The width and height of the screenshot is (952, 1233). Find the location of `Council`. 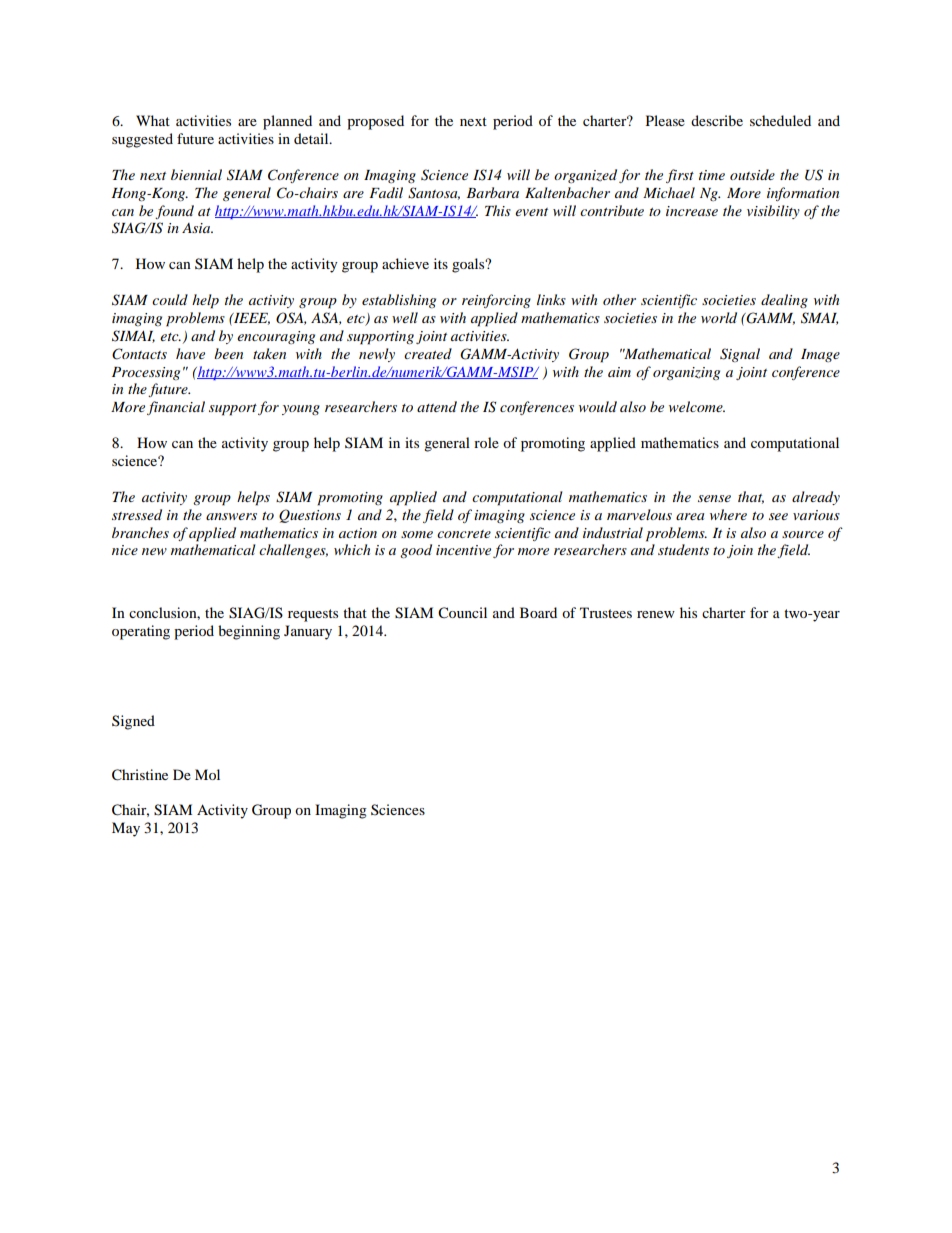

Council is located at coordinates (462, 613).
